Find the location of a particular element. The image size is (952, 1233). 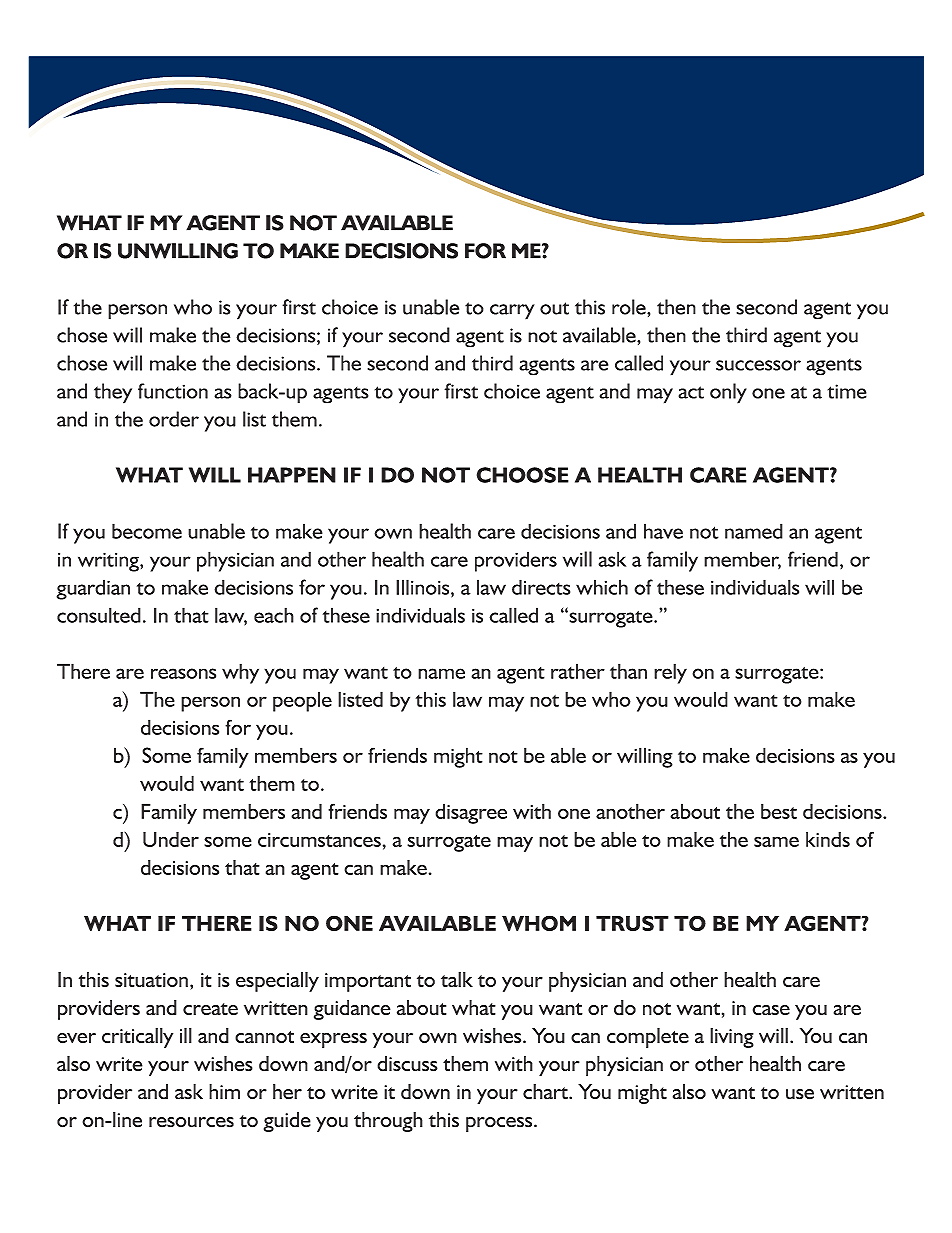

carry is located at coordinates (512, 312).
